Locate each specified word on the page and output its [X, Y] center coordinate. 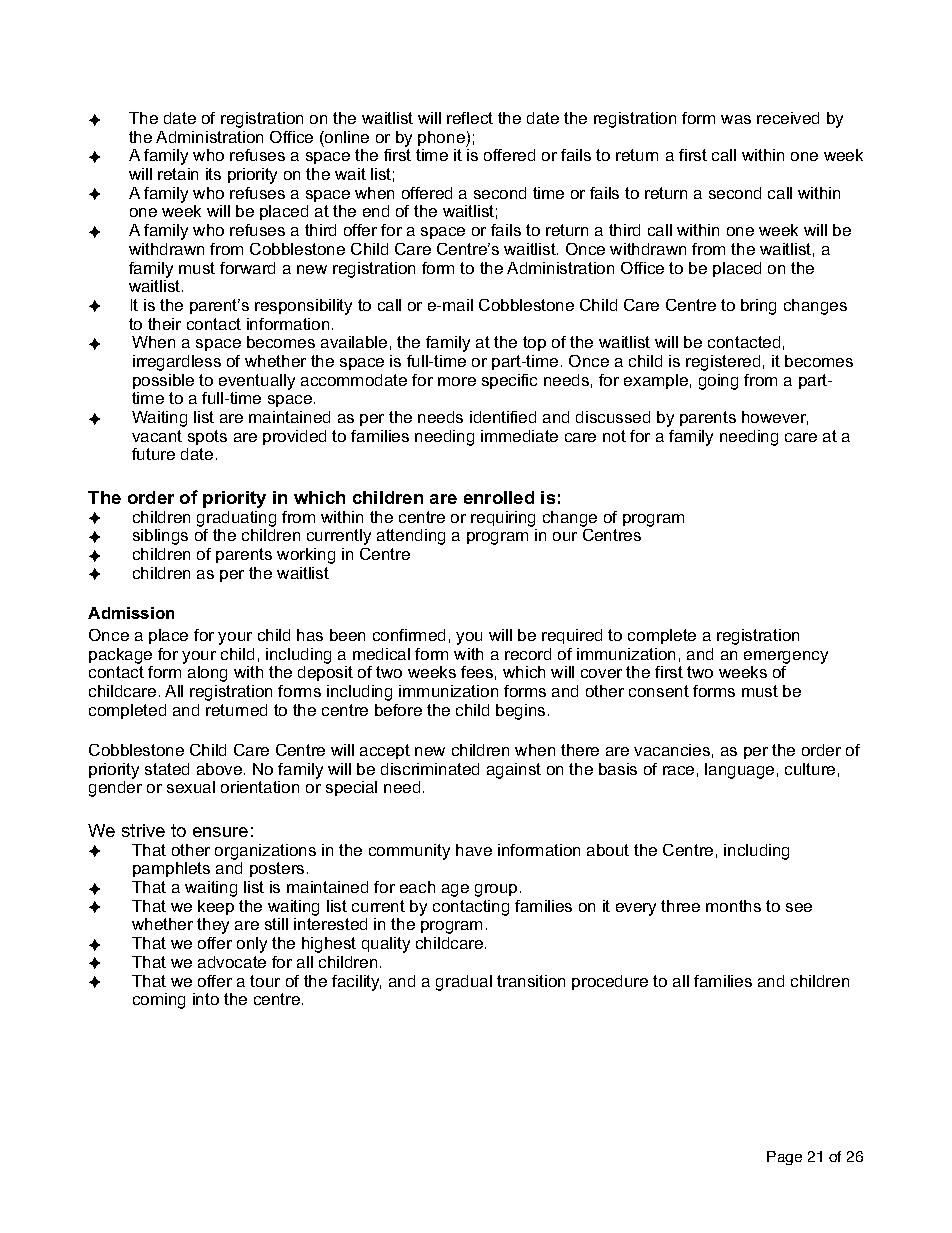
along [207, 674]
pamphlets [171, 869]
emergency [786, 657]
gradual [464, 983]
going [718, 382]
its [213, 174]
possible [163, 381]
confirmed [409, 635]
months [733, 906]
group [496, 890]
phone [442, 139]
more [457, 381]
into [206, 999]
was [736, 119]
